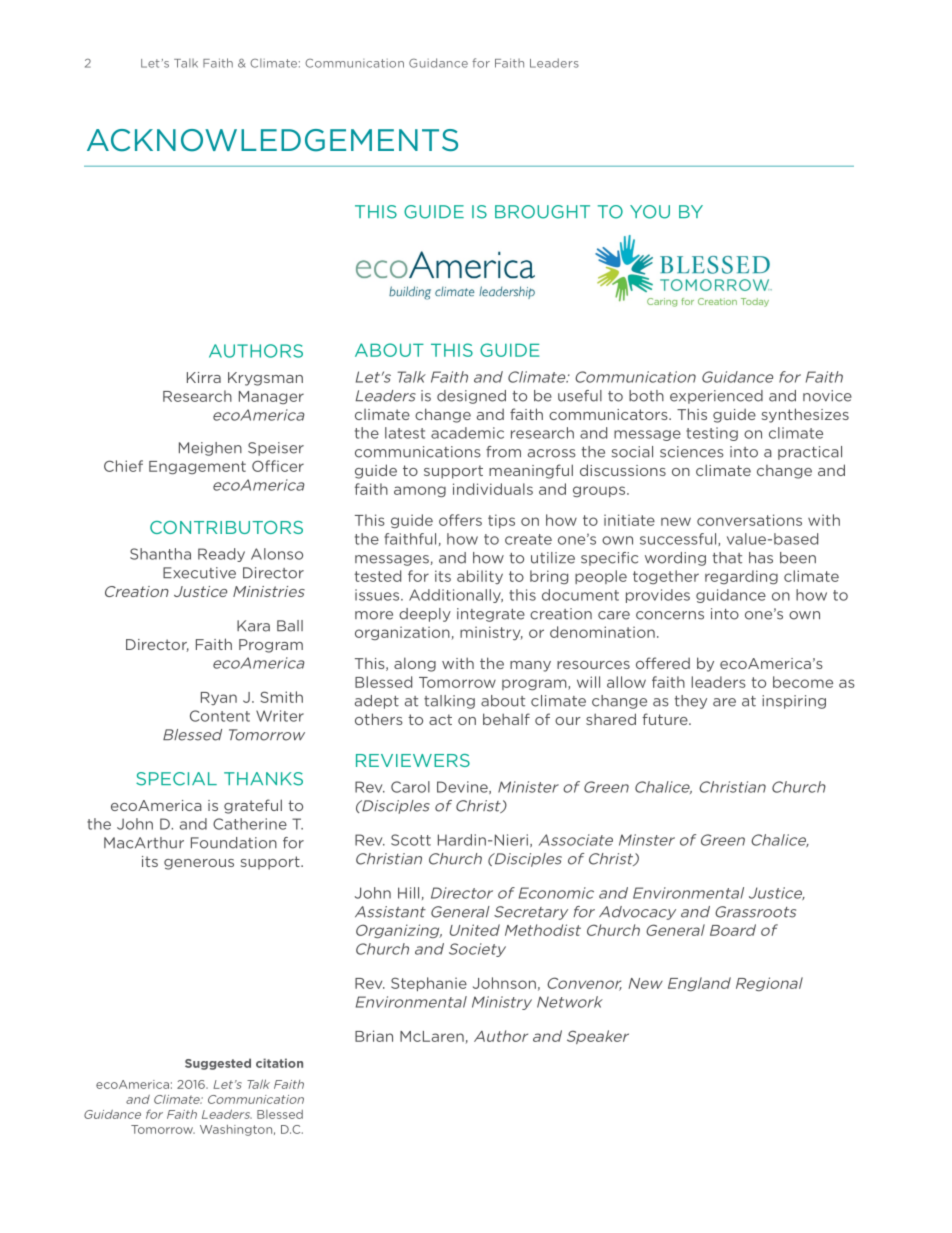 The width and height of the screenshot is (952, 1233). Describe the element at coordinates (220, 716) in the screenshot. I see `Content` at that location.
